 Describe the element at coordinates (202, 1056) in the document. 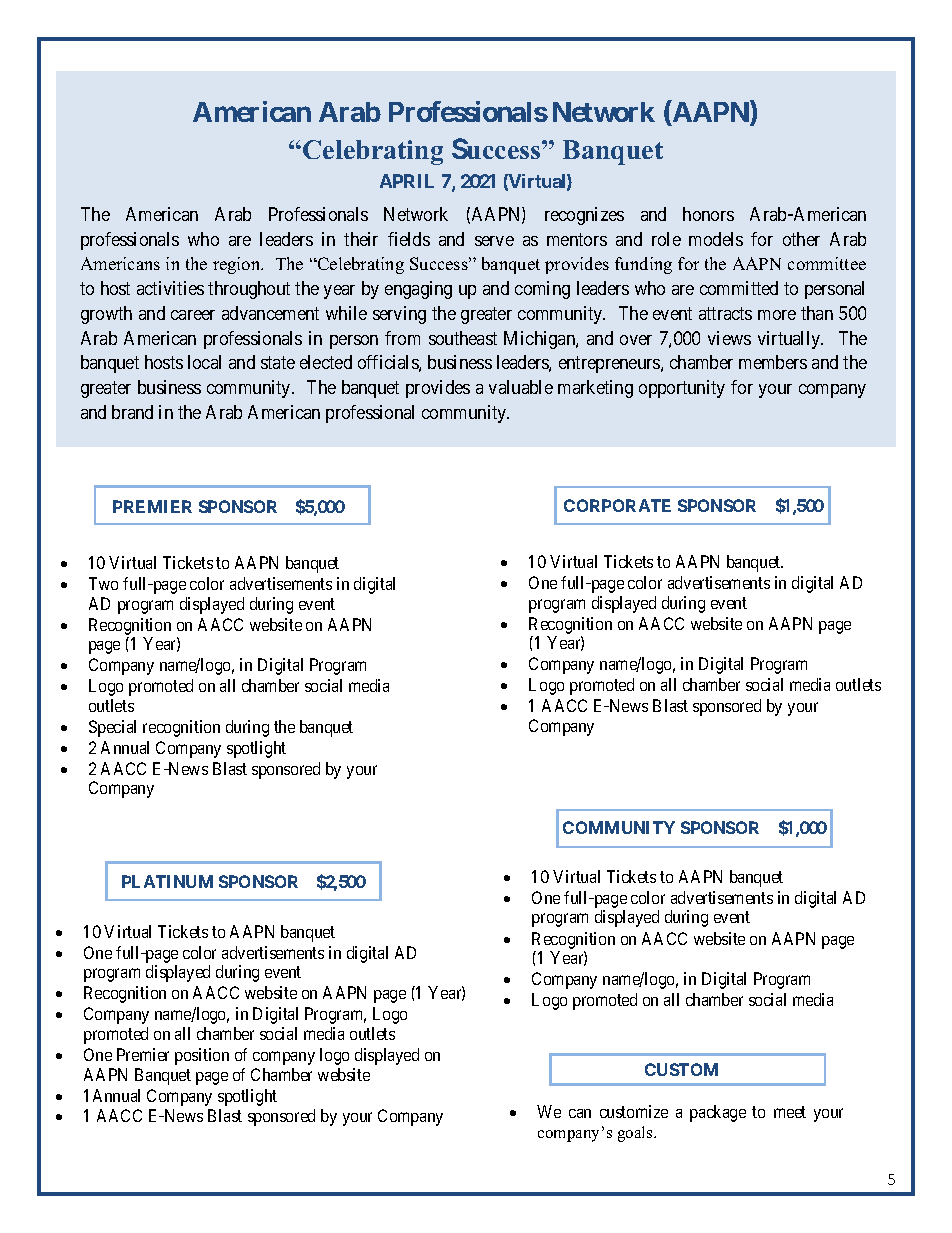

I see `position` at that location.
